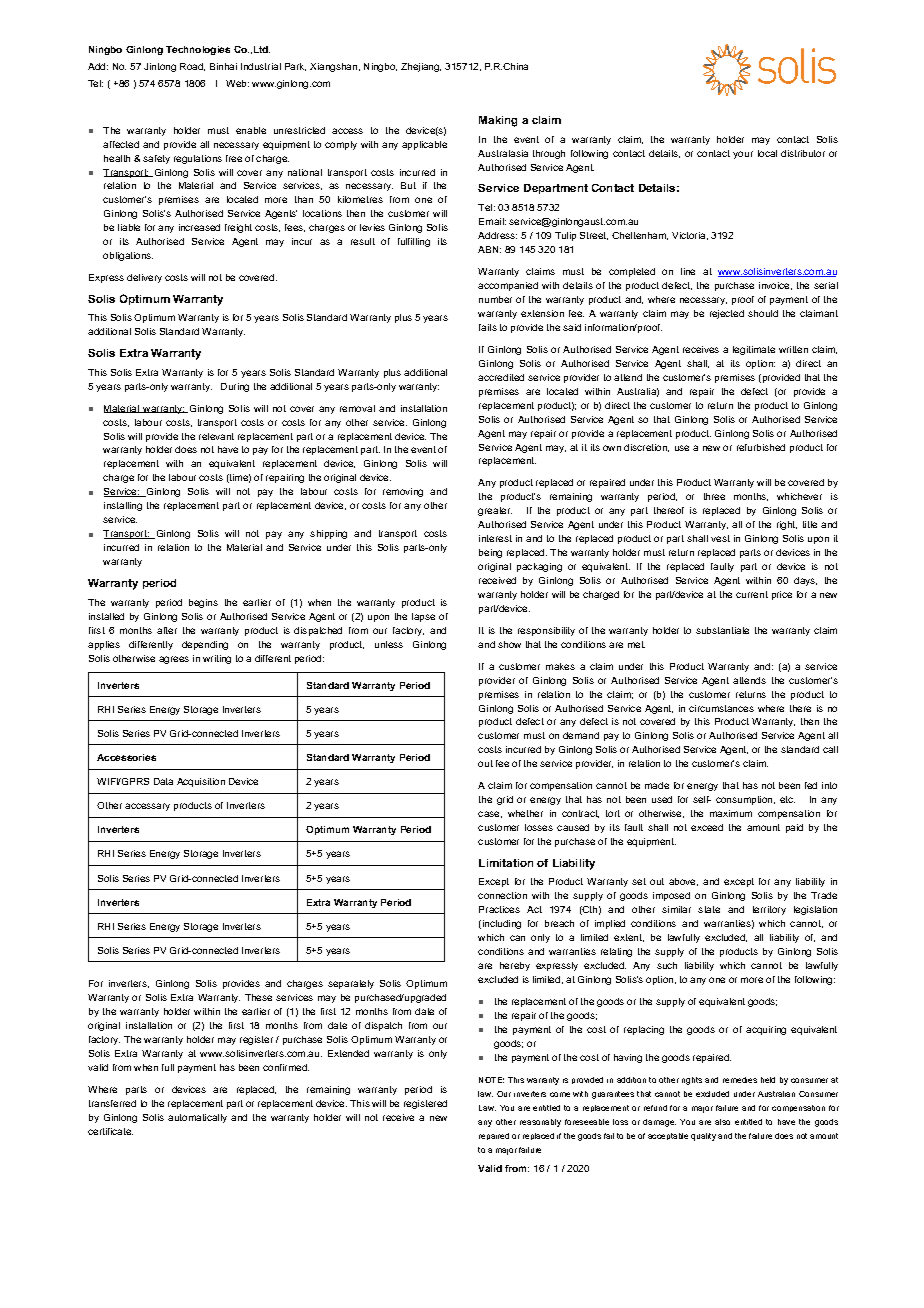 Image resolution: width=924 pixels, height=1308 pixels. Describe the element at coordinates (743, 155) in the screenshot. I see `your` at that location.
